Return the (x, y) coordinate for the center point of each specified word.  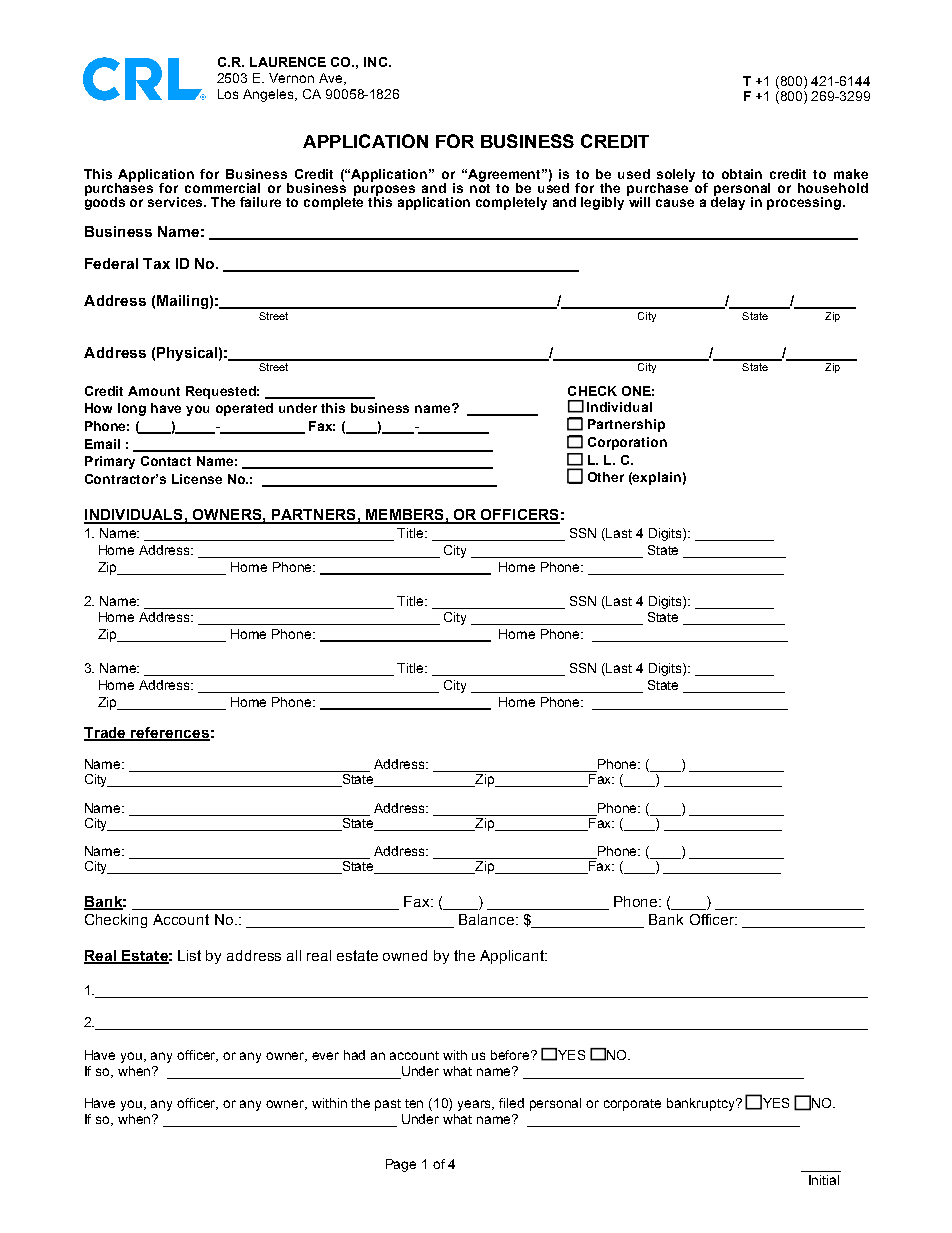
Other (606, 477)
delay (728, 202)
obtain (742, 174)
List (189, 955)
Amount (154, 391)
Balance (488, 919)
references (170, 734)
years (476, 1105)
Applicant (513, 957)
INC (375, 62)
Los (228, 94)
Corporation (627, 443)
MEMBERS (405, 516)
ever (325, 1056)
